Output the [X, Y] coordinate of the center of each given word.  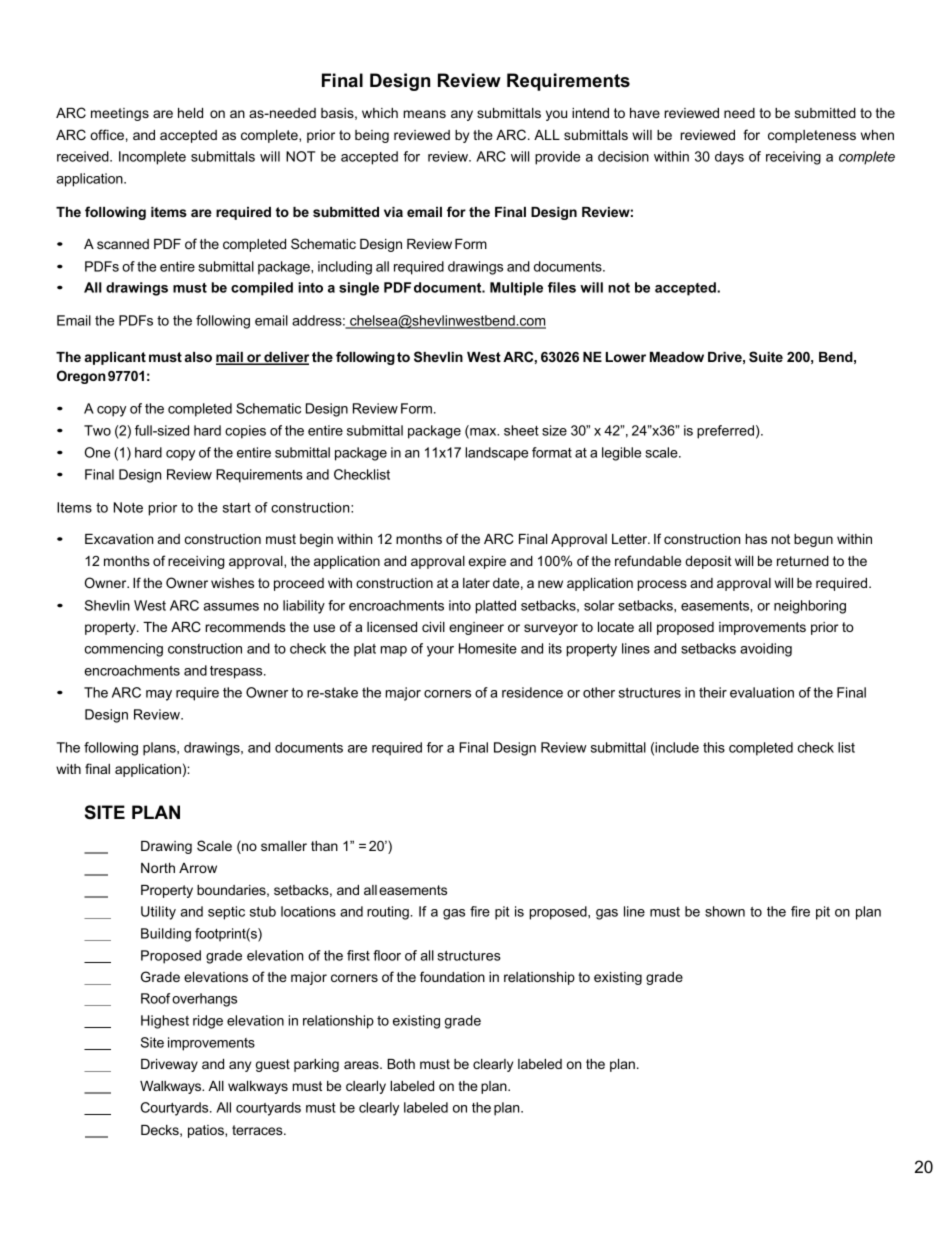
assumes [231, 607]
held [190, 113]
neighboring [810, 607]
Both [401, 1064]
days [729, 158]
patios [207, 1131]
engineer [476, 628]
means [425, 114]
